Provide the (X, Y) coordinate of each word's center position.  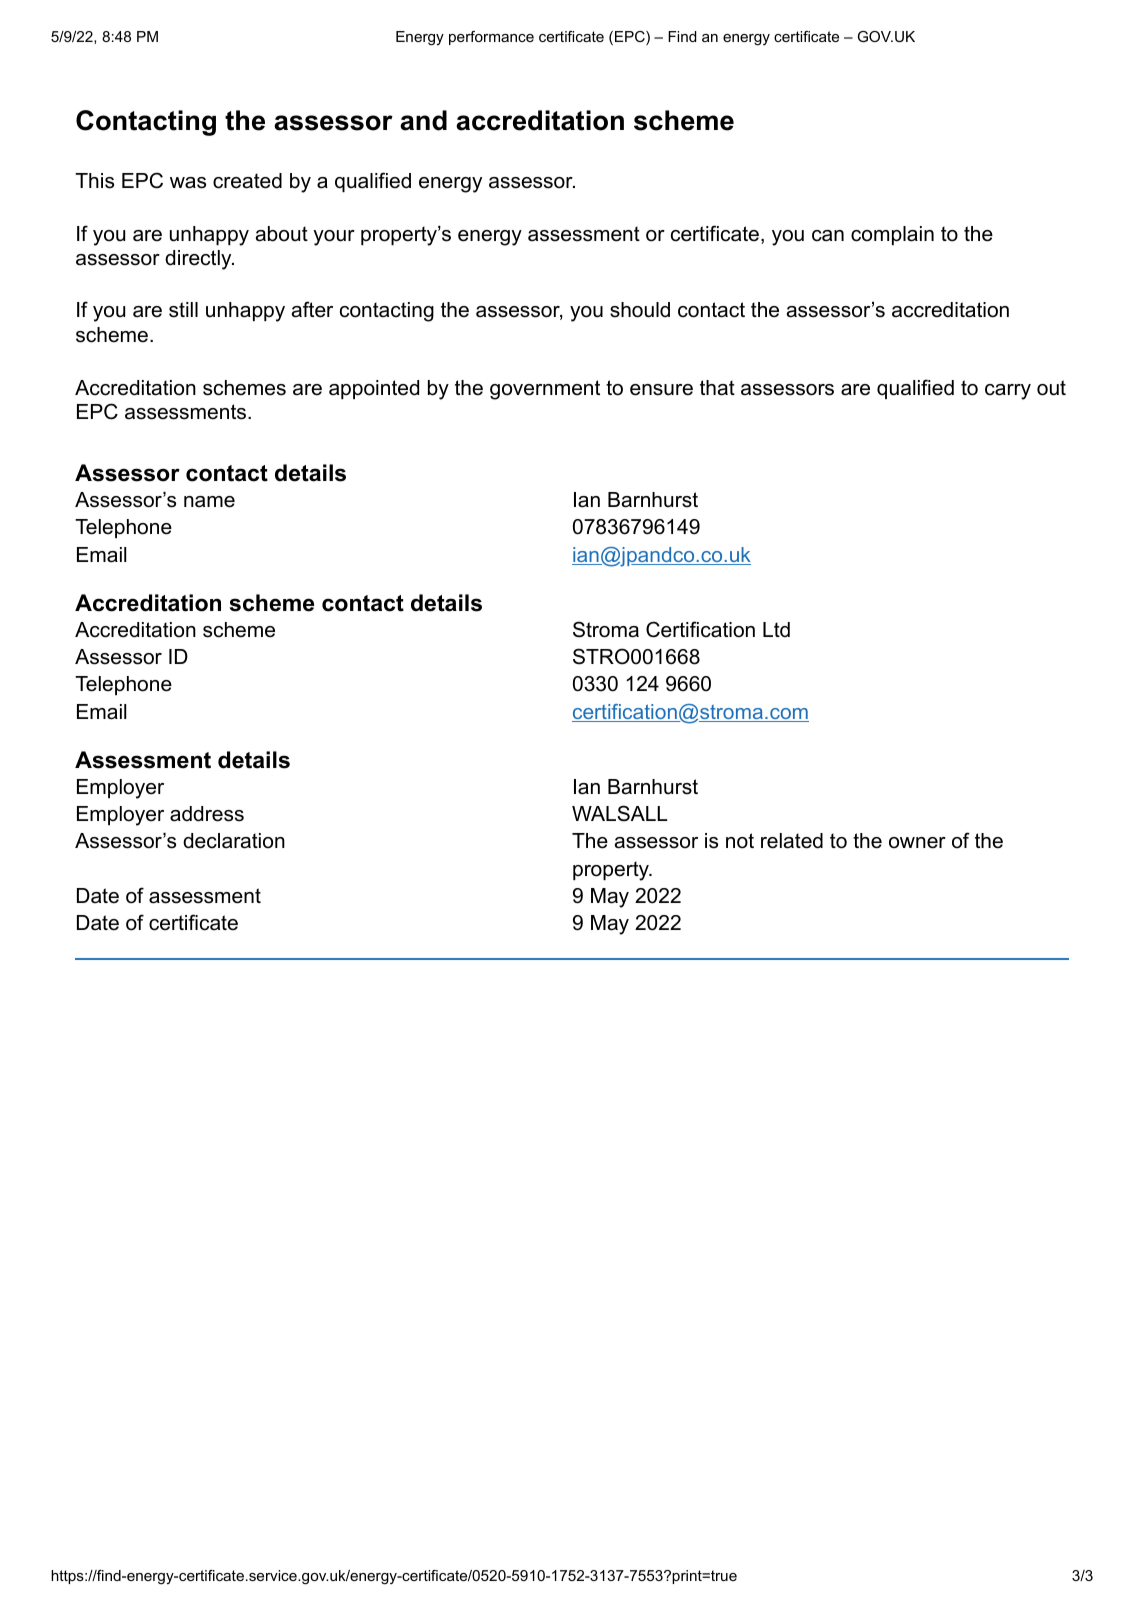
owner (917, 843)
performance (491, 38)
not (740, 841)
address (207, 814)
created (247, 181)
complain (892, 235)
